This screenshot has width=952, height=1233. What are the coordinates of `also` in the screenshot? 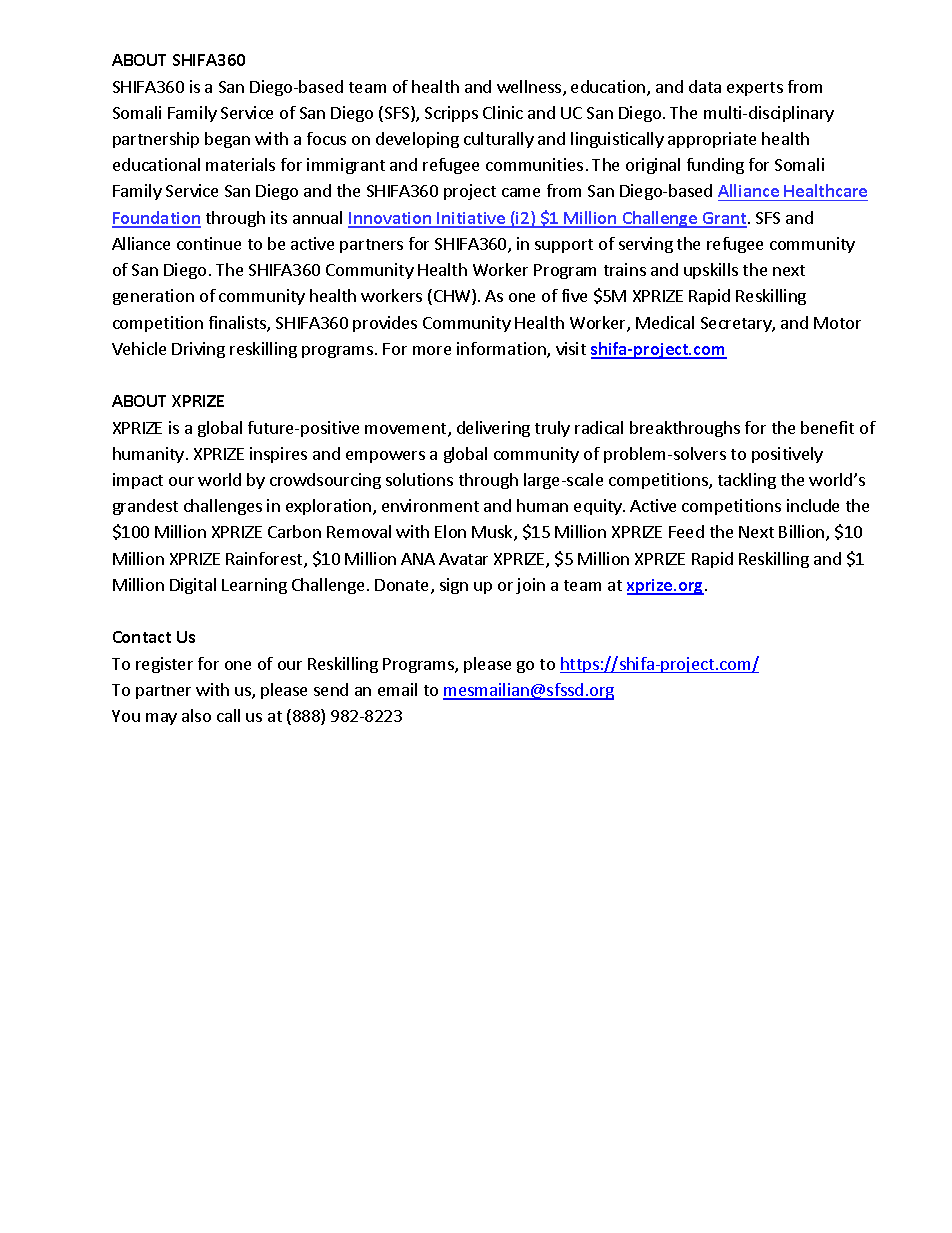 It's located at (196, 715).
